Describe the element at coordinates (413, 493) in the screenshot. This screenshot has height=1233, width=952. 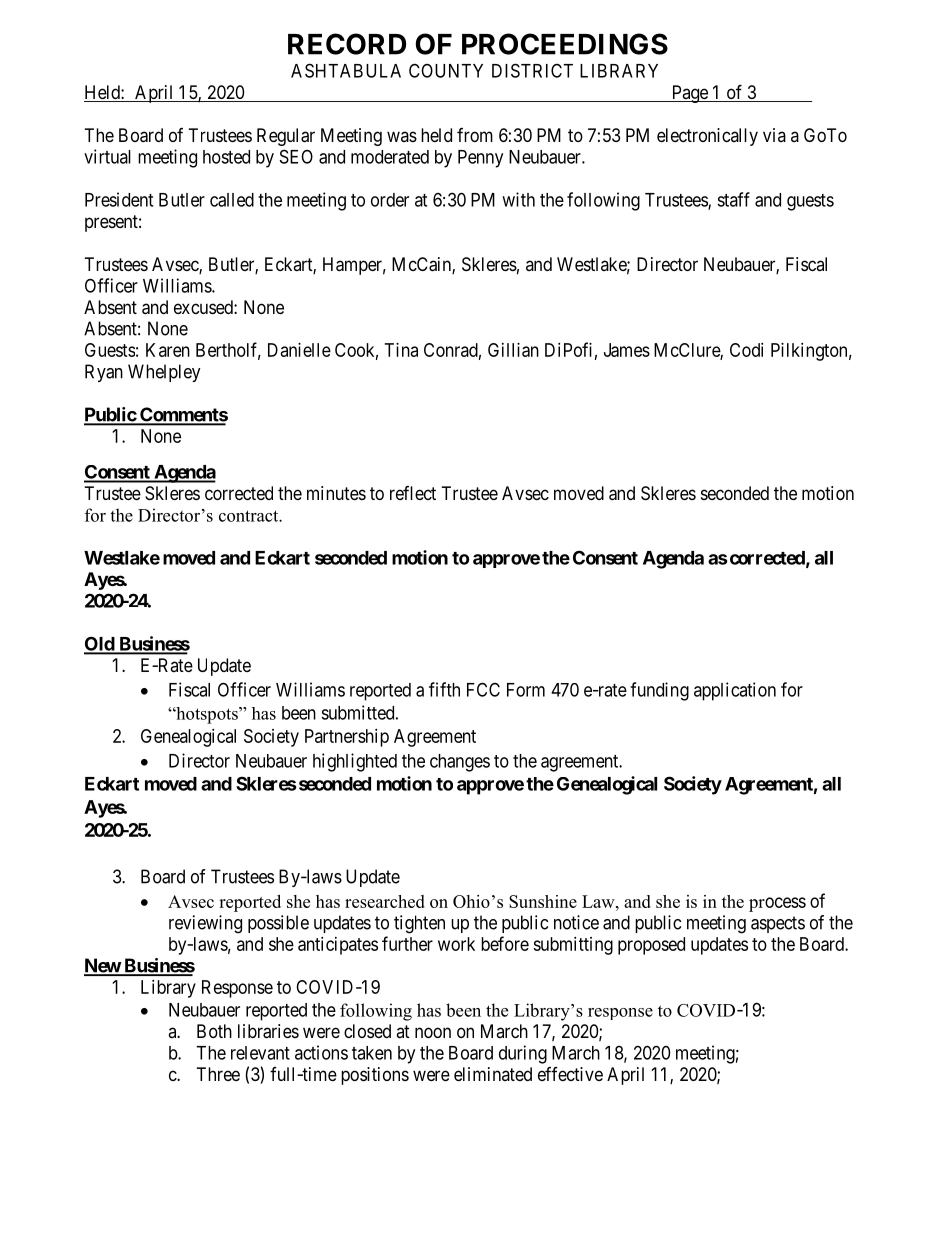
I see `reflect` at that location.
